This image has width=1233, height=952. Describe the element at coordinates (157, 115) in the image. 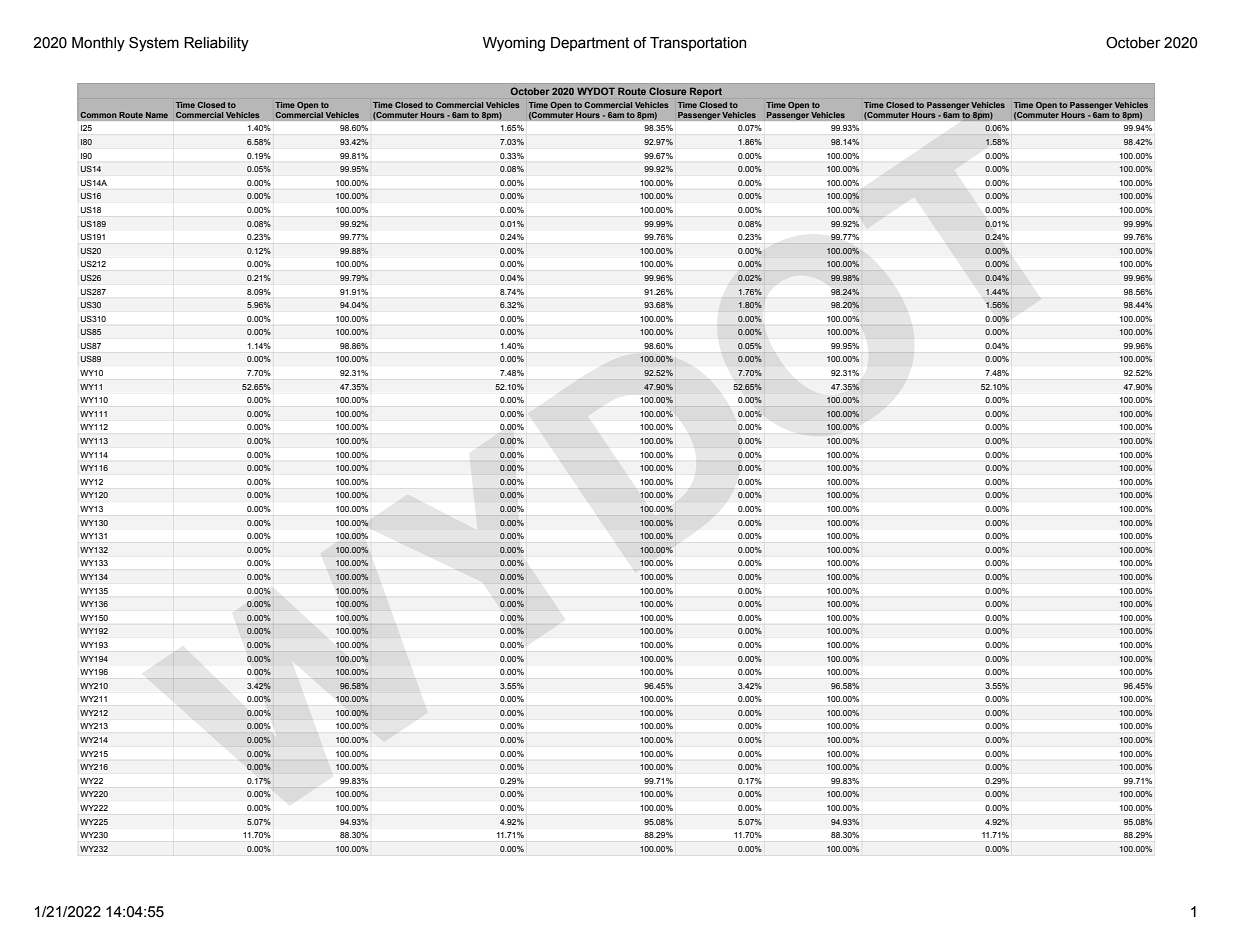

I see `Name` at that location.
